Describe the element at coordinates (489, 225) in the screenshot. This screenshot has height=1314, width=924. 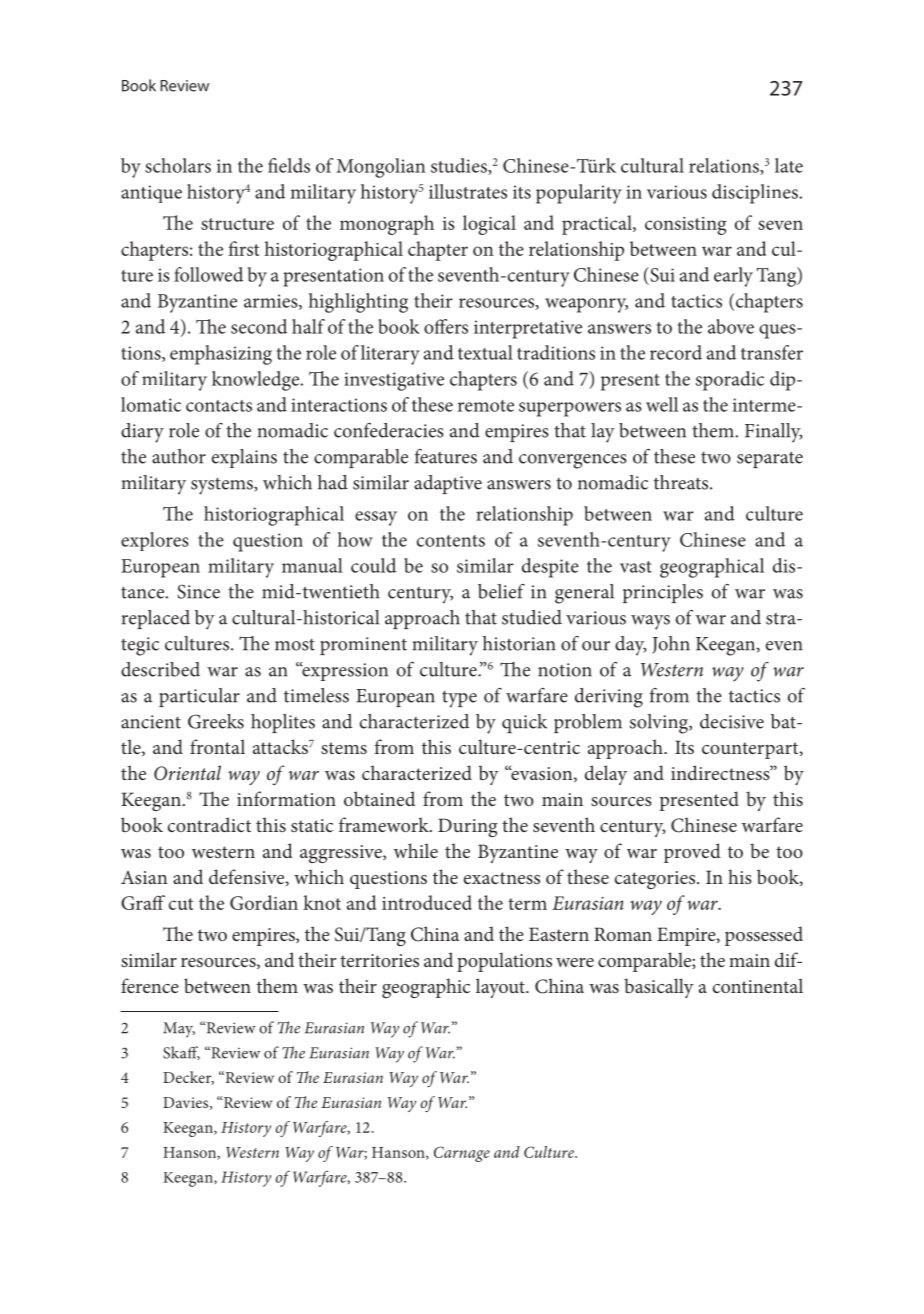
I see `logical` at that location.
